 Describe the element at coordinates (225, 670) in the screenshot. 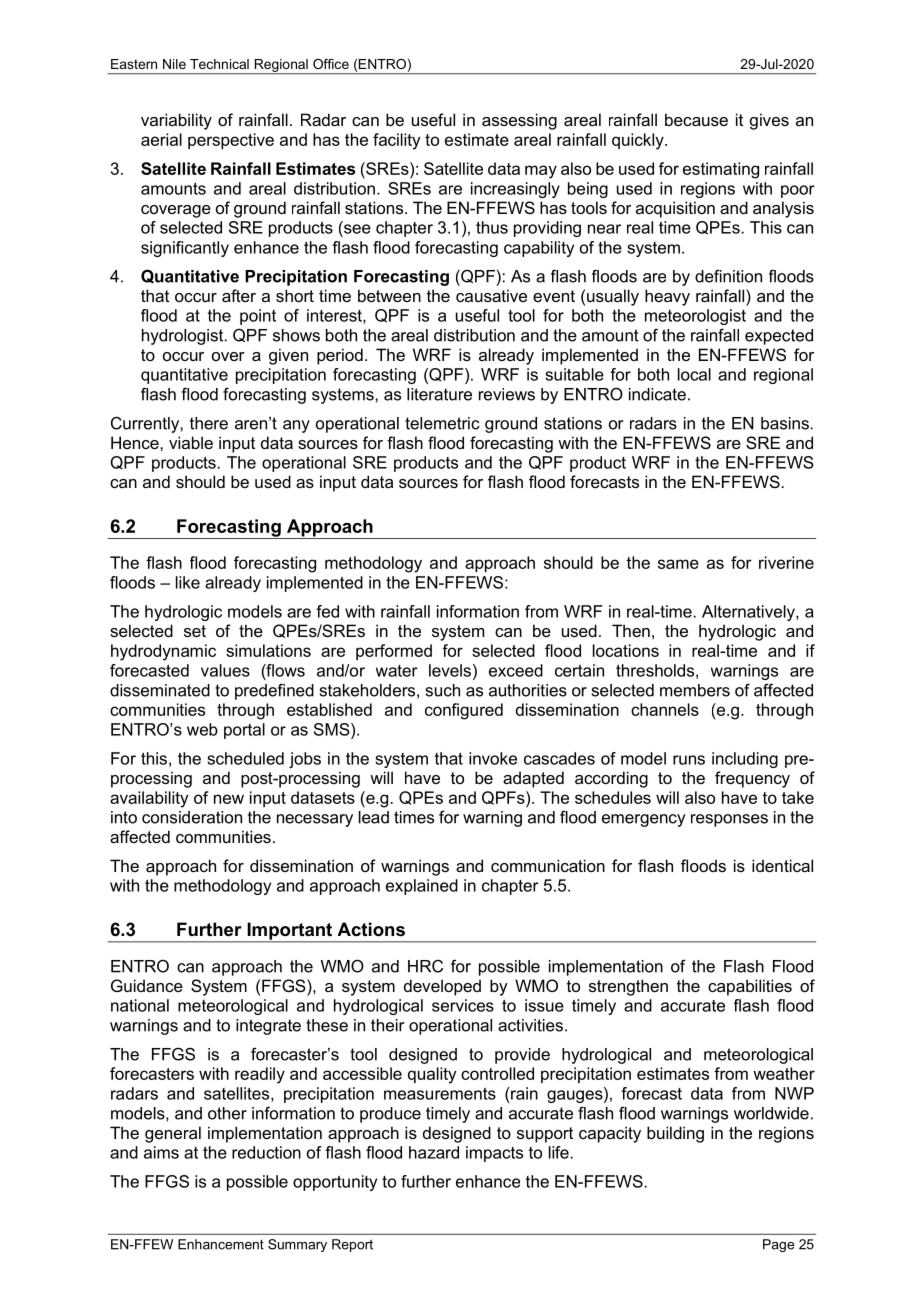

I see `values` at that location.
